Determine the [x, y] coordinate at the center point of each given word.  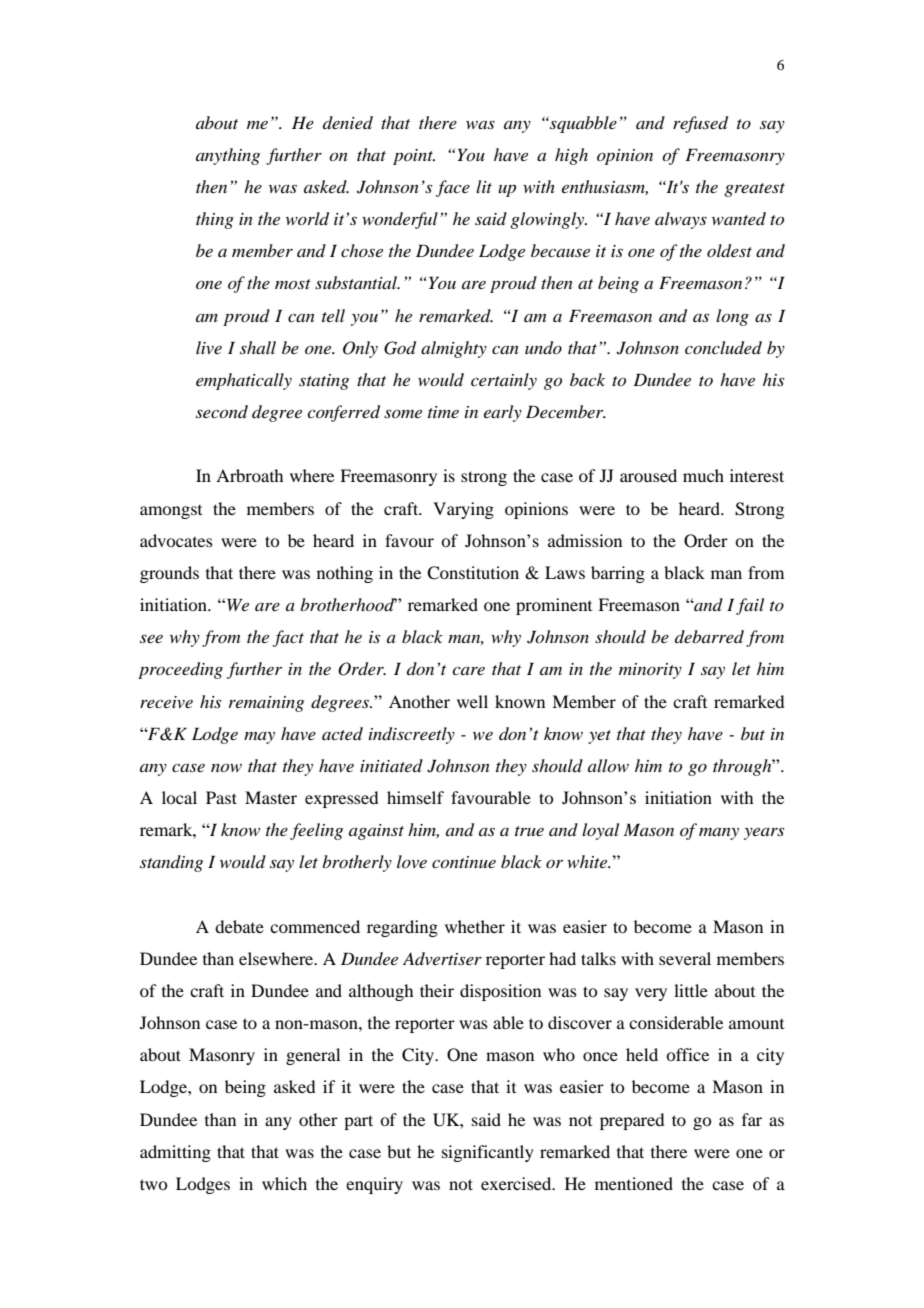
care [468, 671]
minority [650, 671]
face [453, 188]
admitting [175, 1153]
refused [700, 124]
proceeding [180, 670]
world [307, 219]
